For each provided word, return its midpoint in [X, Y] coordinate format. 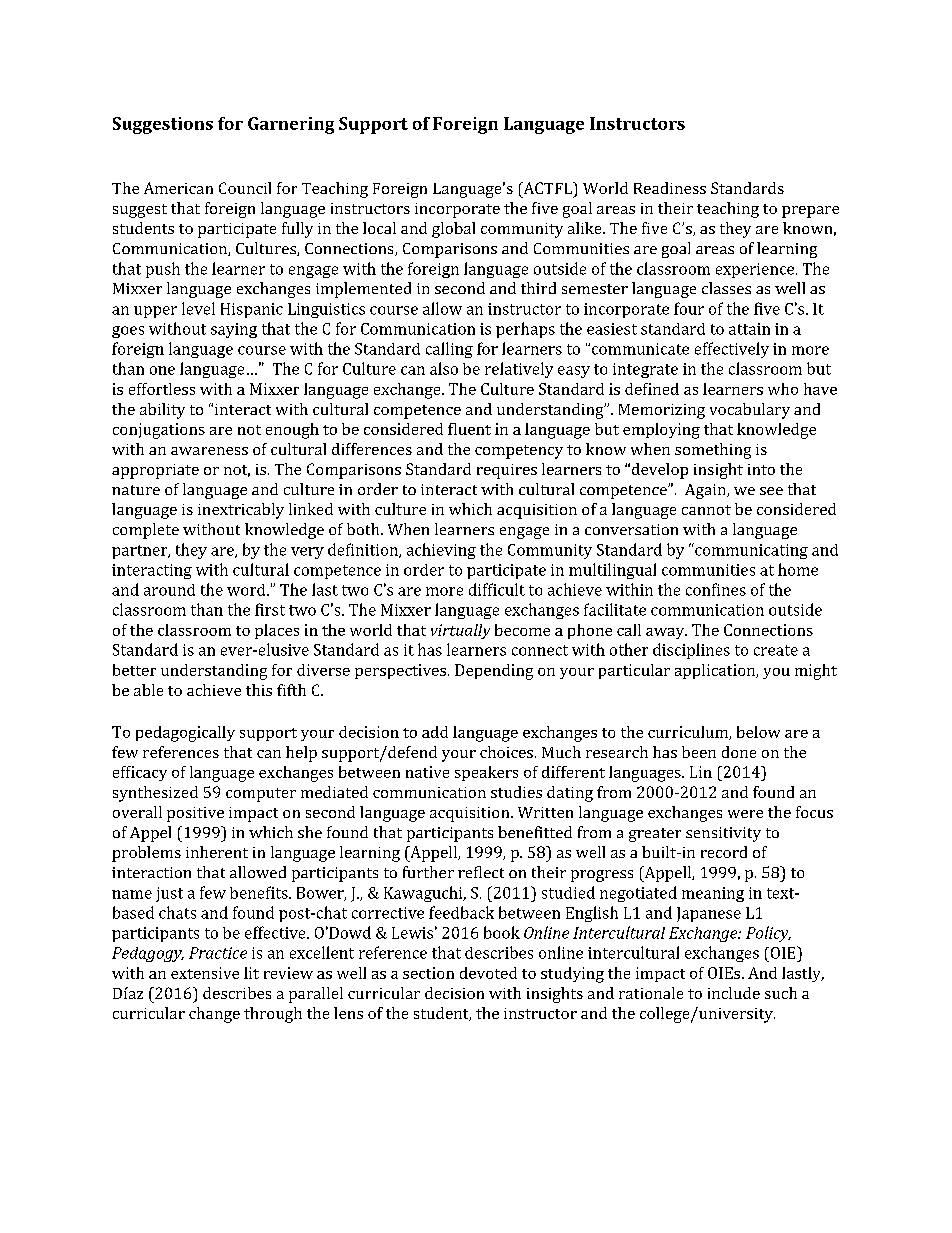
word [247, 590]
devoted [488, 973]
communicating [750, 551]
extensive [205, 973]
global [453, 230]
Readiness [670, 188]
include [734, 993]
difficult [497, 589]
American [178, 188]
